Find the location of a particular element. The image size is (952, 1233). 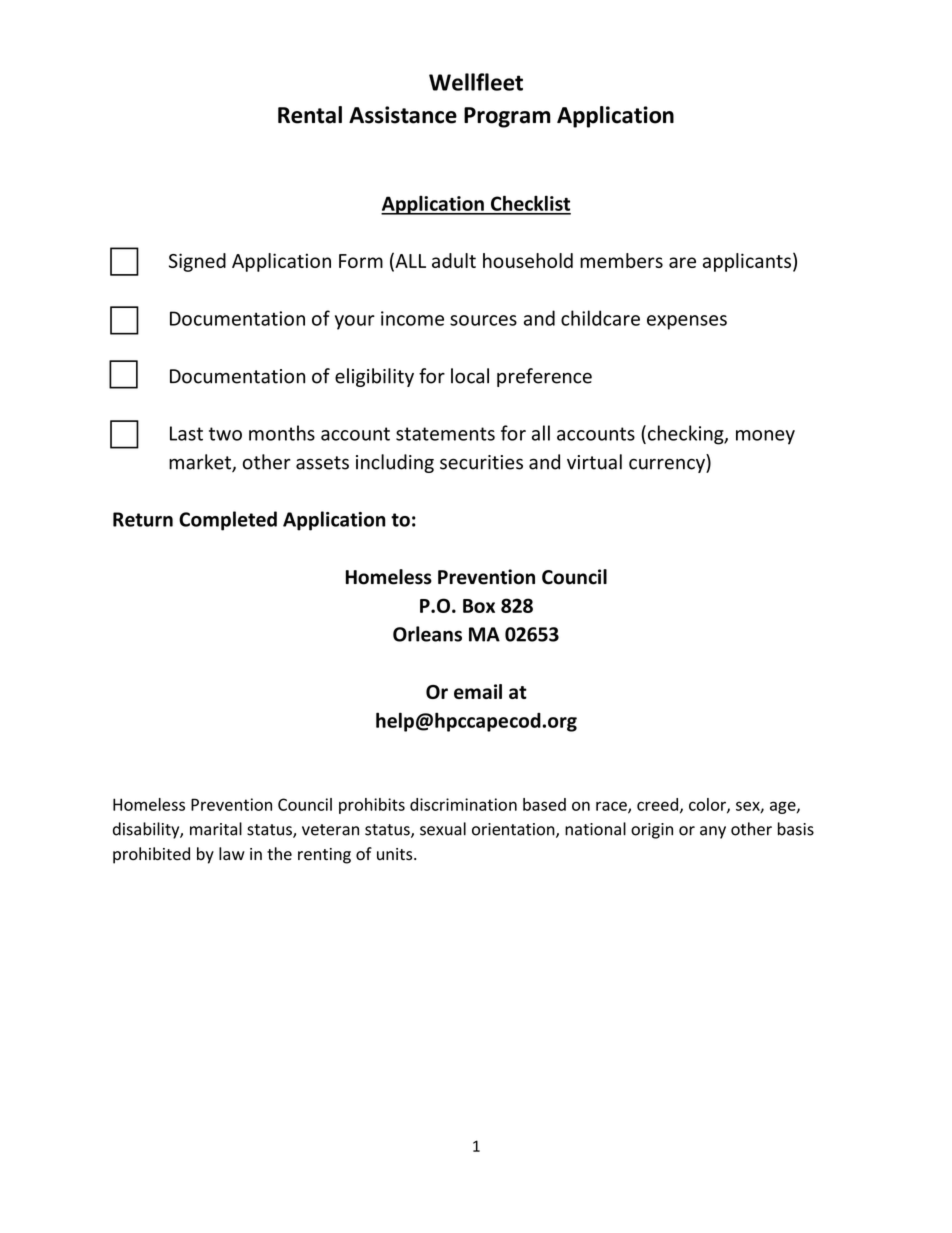

members is located at coordinates (621, 260).
